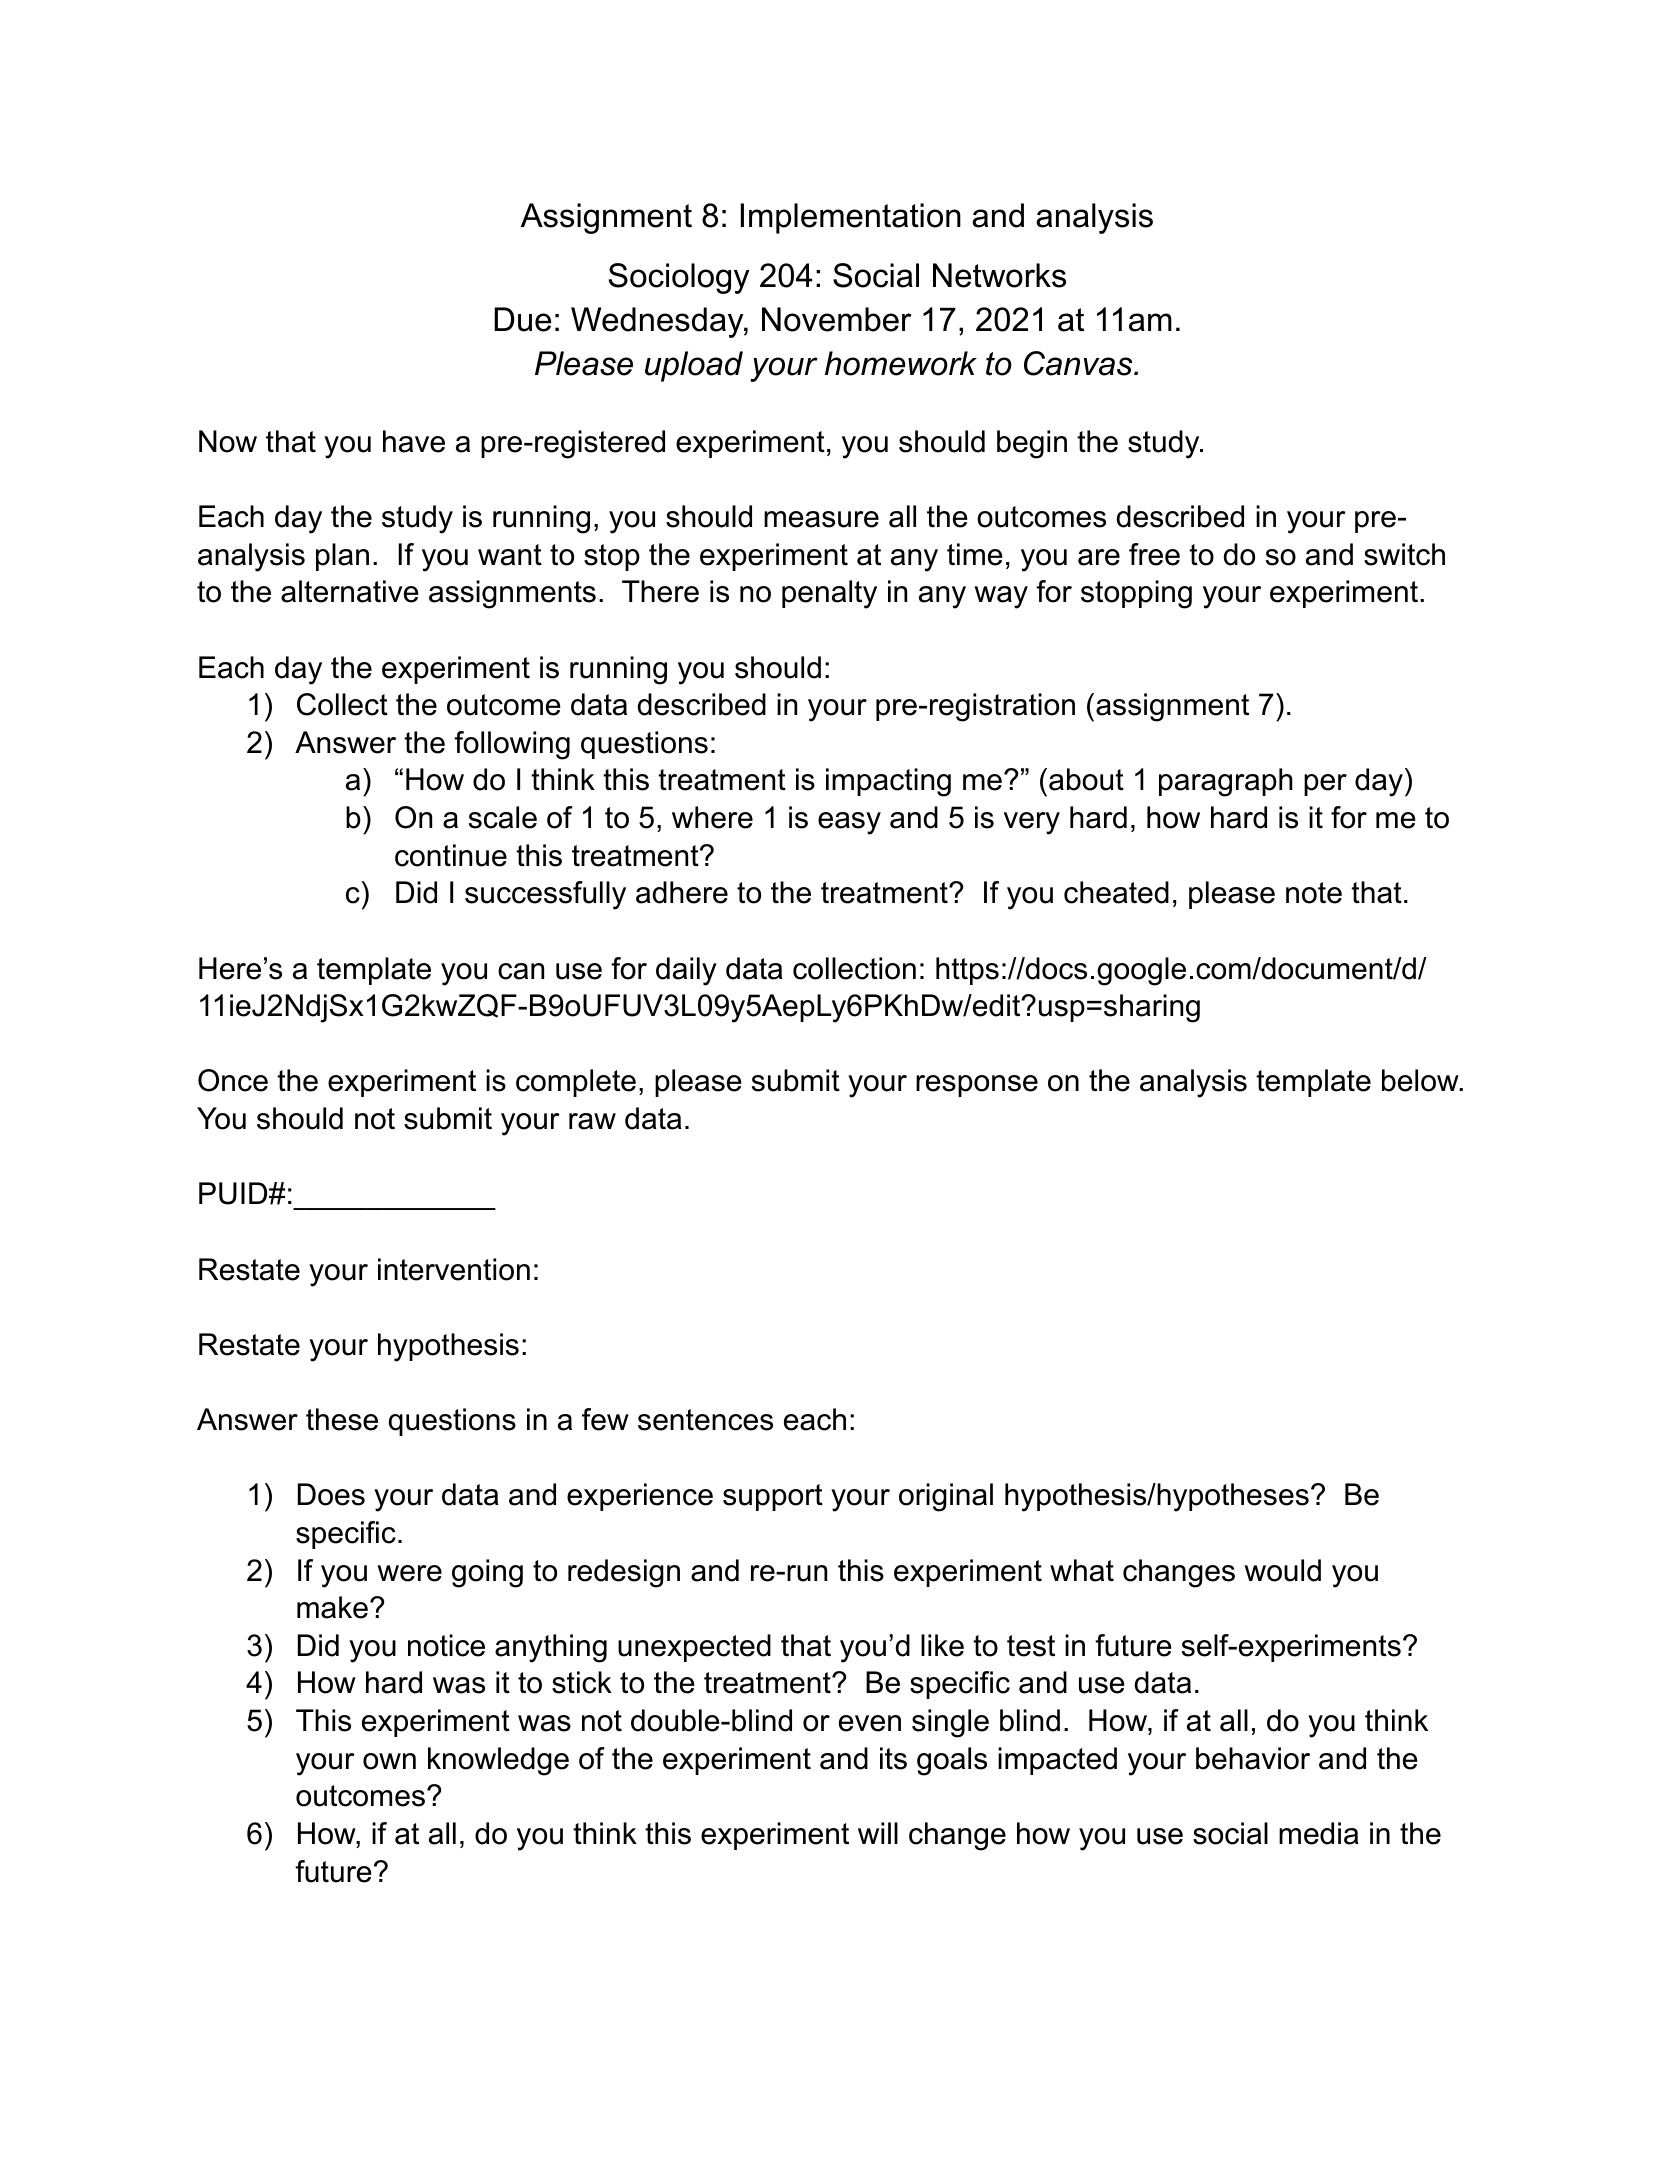 The height and width of the screenshot is (2168, 1675). Describe the element at coordinates (522, 319) in the screenshot. I see `Due` at that location.
